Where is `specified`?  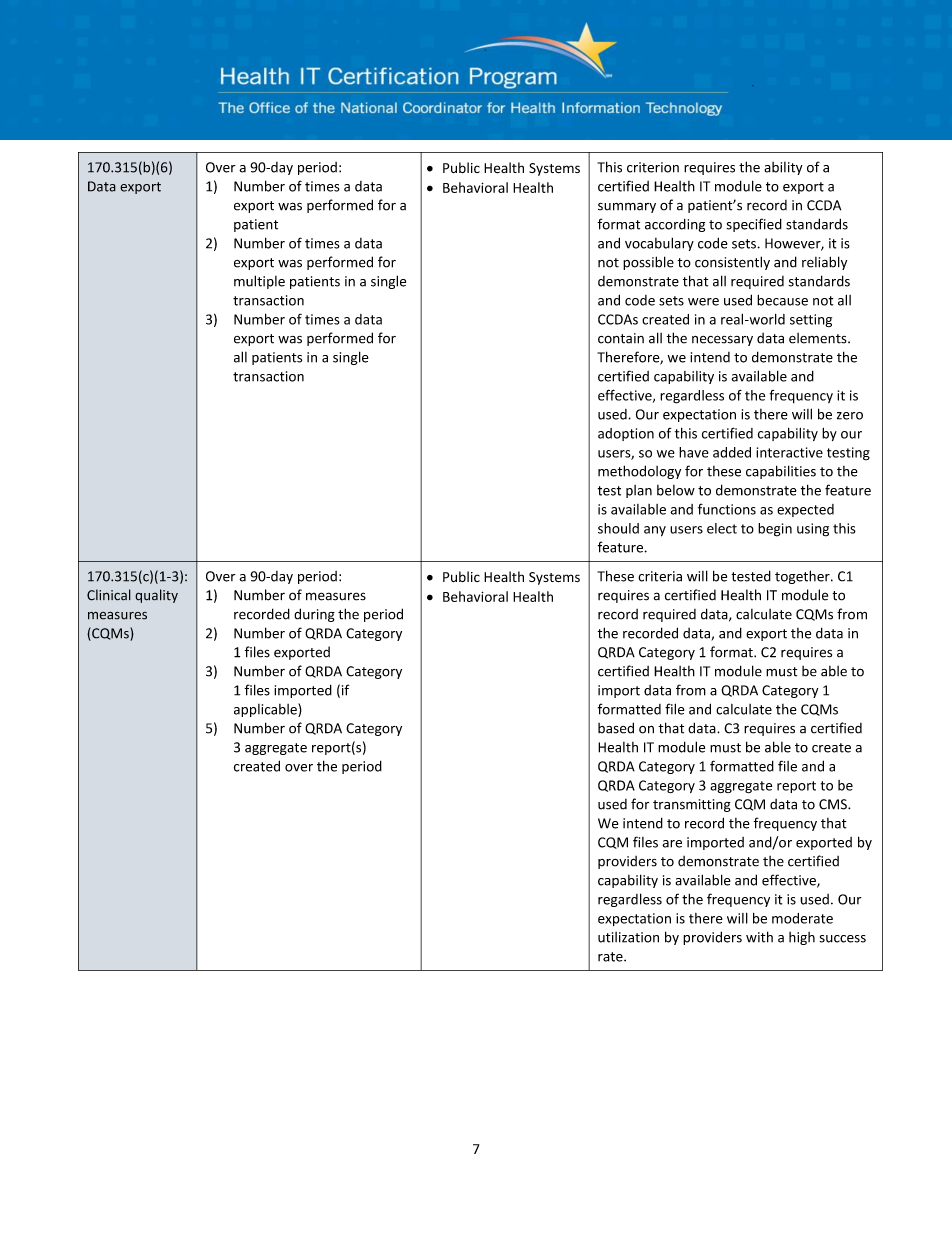
specified is located at coordinates (754, 225).
